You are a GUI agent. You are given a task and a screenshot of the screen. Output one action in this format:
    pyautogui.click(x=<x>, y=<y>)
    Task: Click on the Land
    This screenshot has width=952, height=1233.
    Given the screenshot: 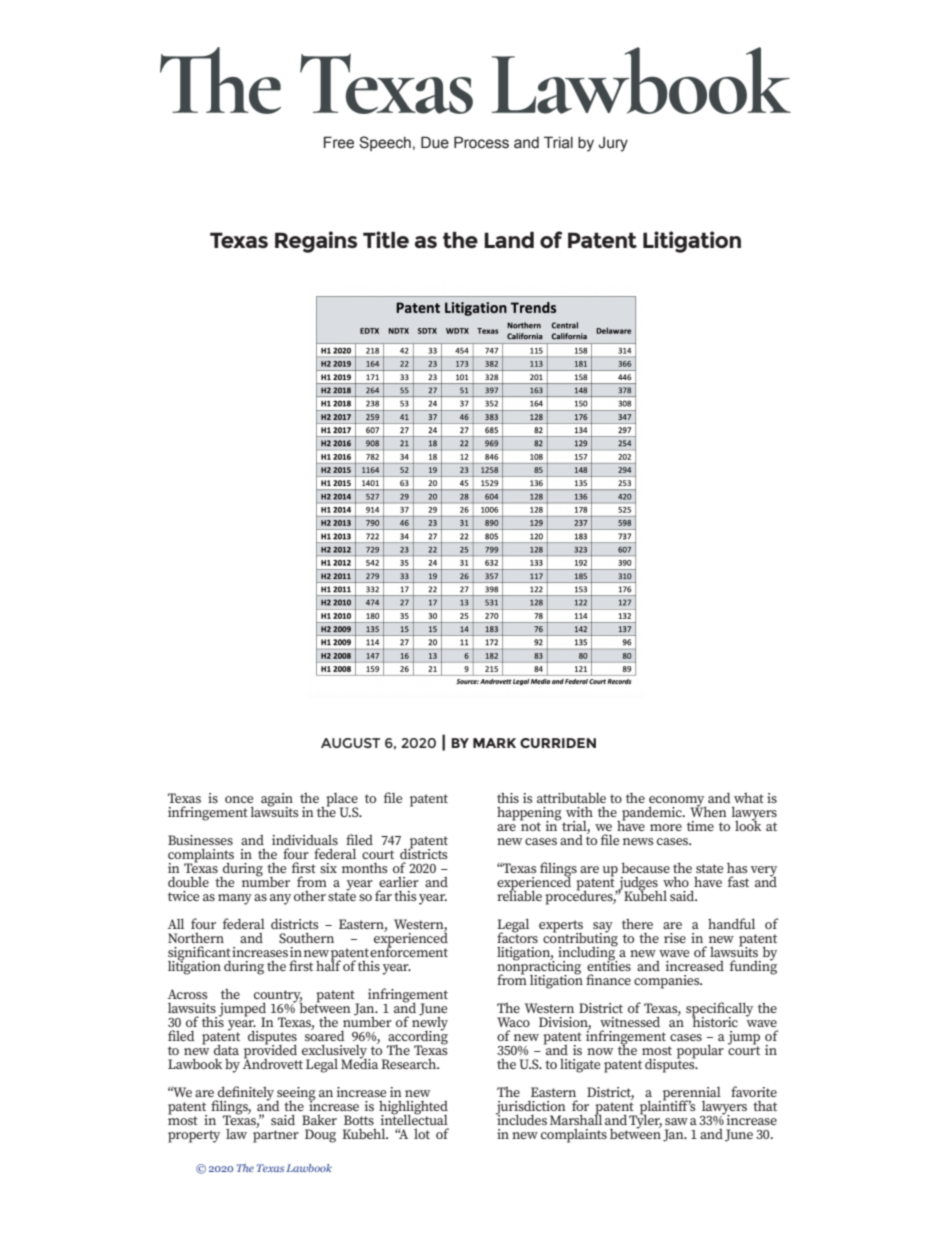 What is the action you would take?
    pyautogui.click(x=509, y=240)
